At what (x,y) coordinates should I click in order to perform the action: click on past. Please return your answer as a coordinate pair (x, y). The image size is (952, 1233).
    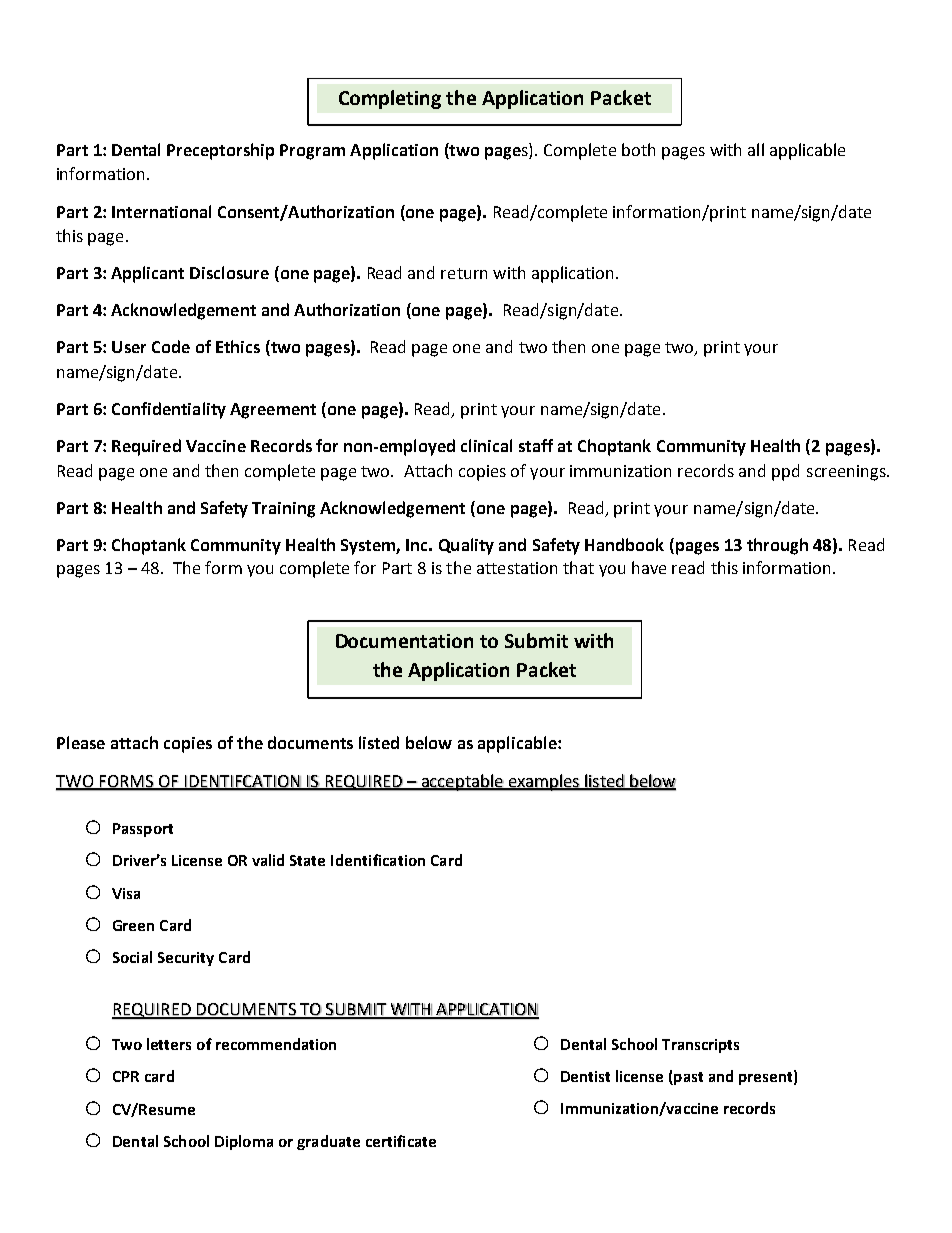
    Looking at the image, I should click on (687, 1078).
